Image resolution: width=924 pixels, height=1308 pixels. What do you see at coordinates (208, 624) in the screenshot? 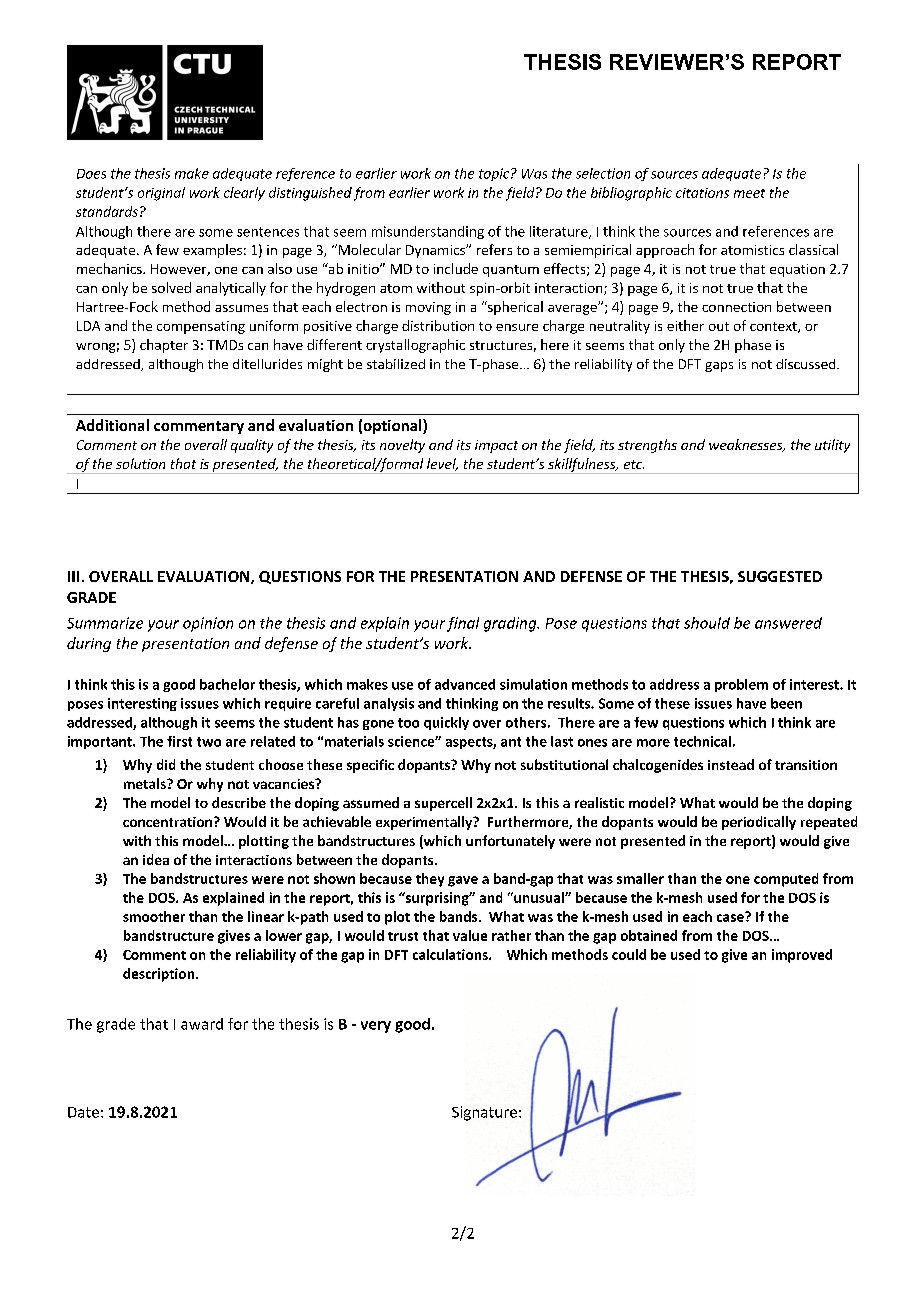
I see `opinion` at bounding box center [208, 624].
